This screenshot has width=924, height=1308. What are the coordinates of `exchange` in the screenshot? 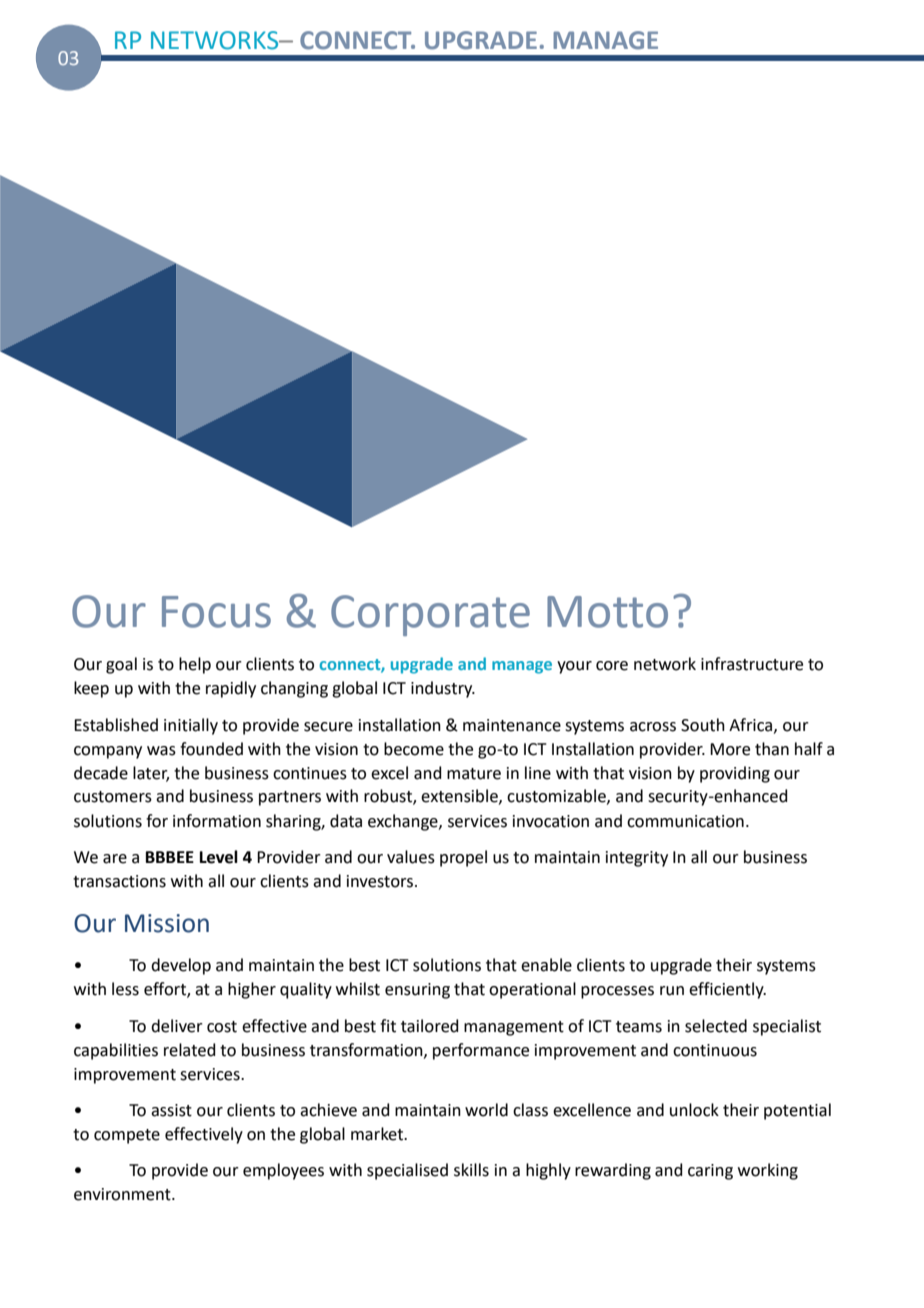 It's located at (404, 822).
